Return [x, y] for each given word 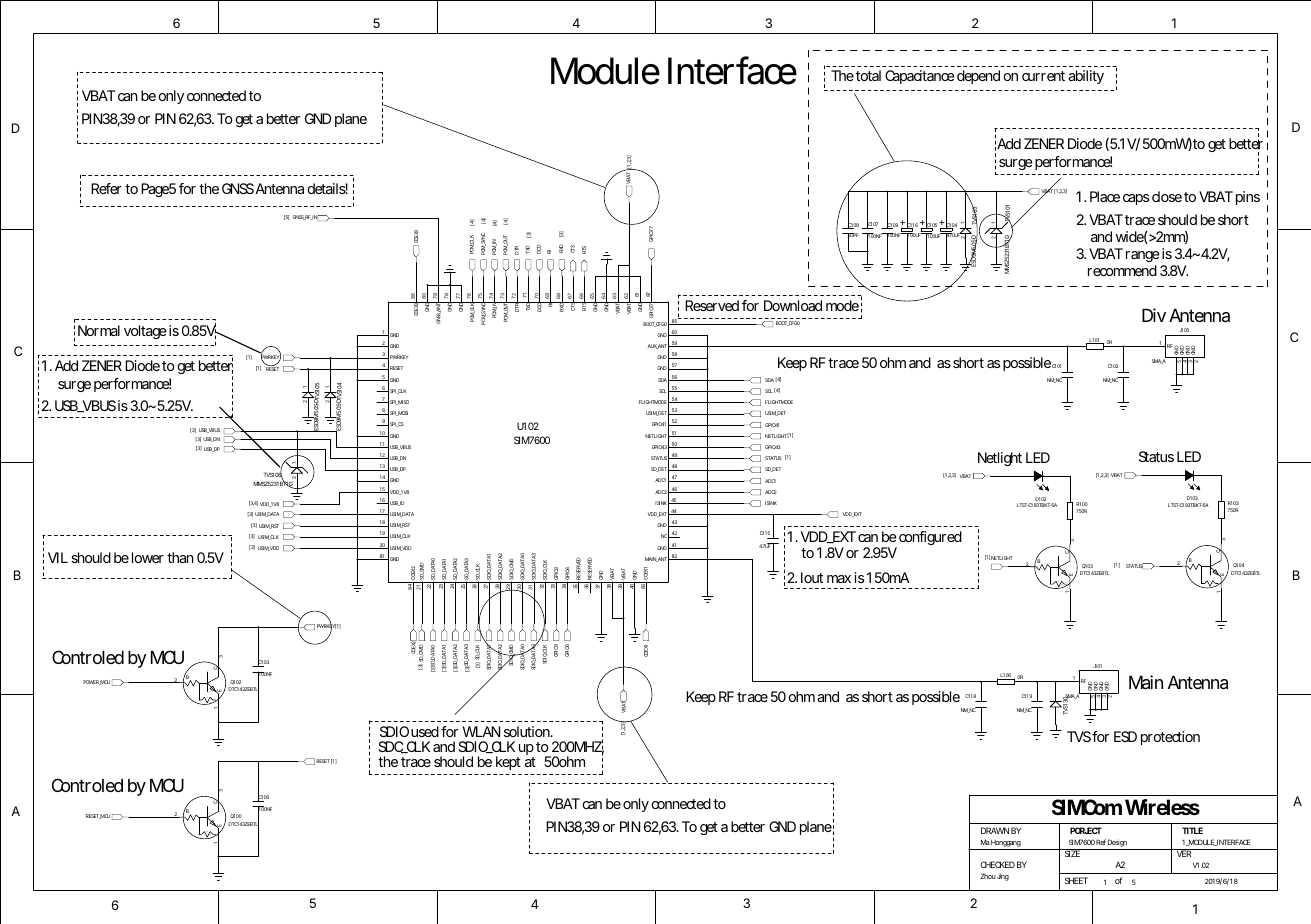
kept [508, 763]
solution [528, 731]
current [1043, 76]
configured [930, 538]
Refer [106, 188]
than [180, 557]
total [868, 75]
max [839, 579]
